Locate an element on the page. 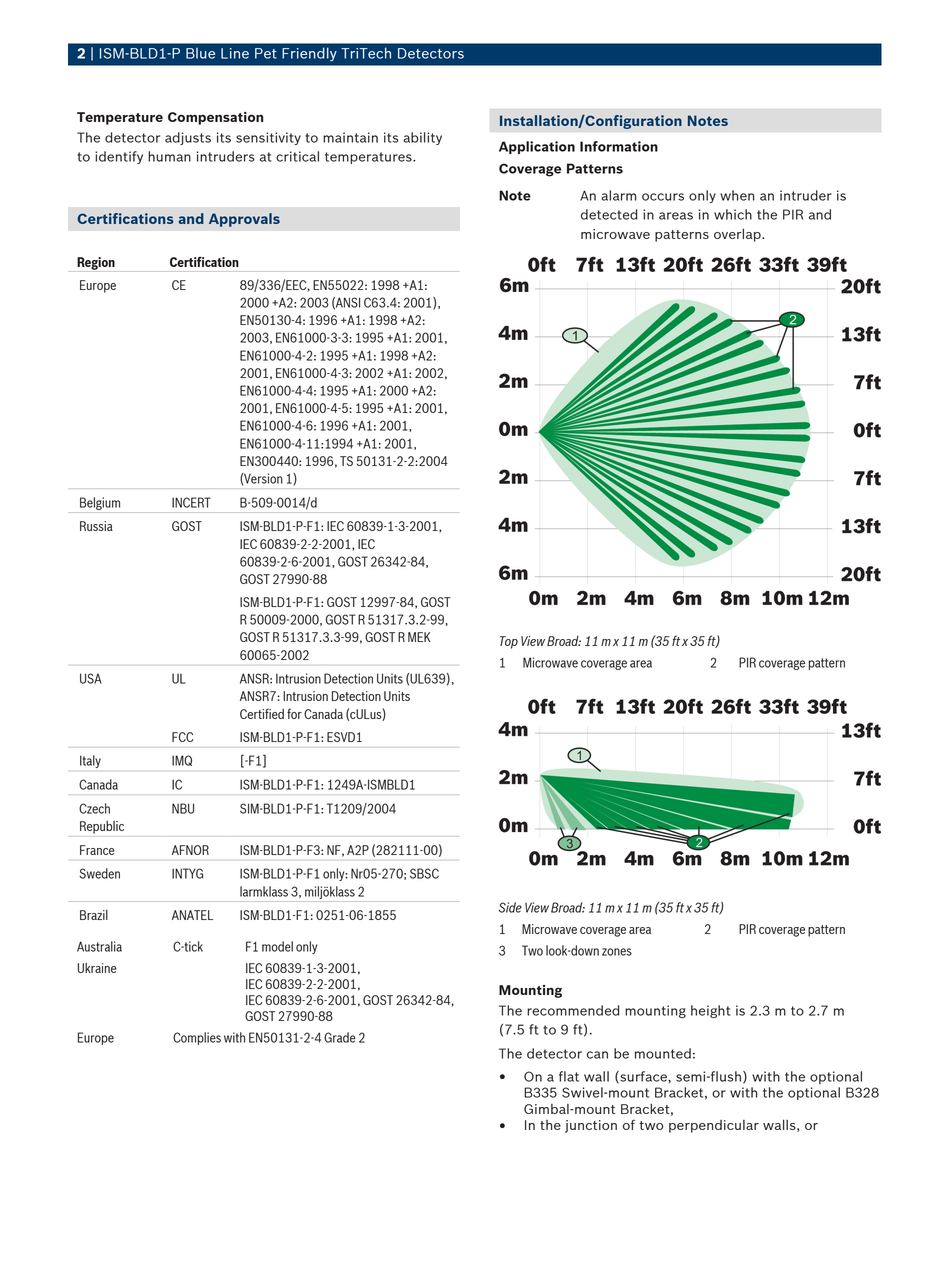 The height and width of the image is (1267, 952). MEK is located at coordinates (419, 637).
